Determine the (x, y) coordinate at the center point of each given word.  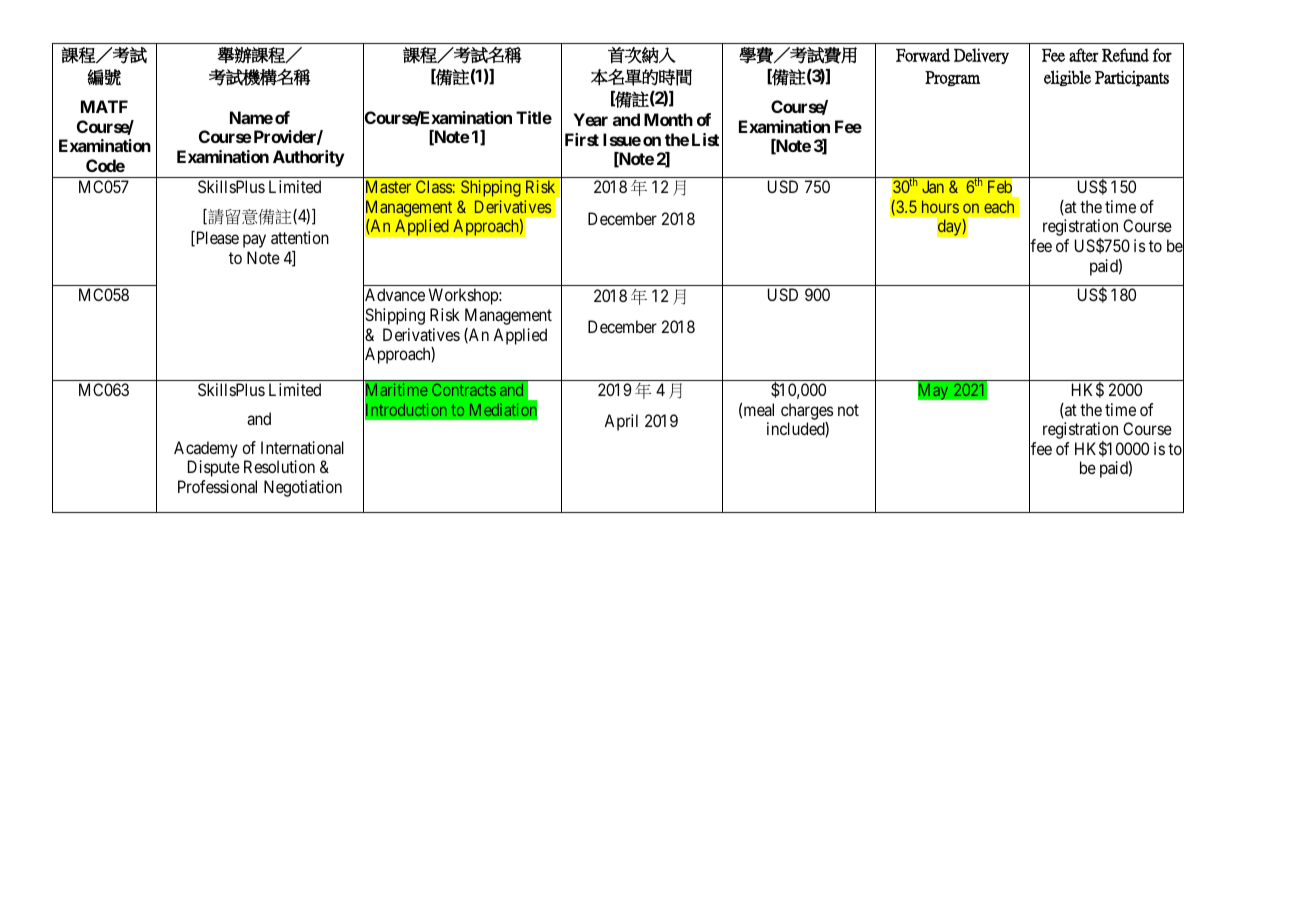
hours (940, 206)
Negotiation (303, 488)
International (302, 447)
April (621, 422)
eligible (1067, 78)
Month (668, 119)
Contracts (464, 390)
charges (807, 411)
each (999, 206)
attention (300, 237)
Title (534, 117)
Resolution (279, 466)
